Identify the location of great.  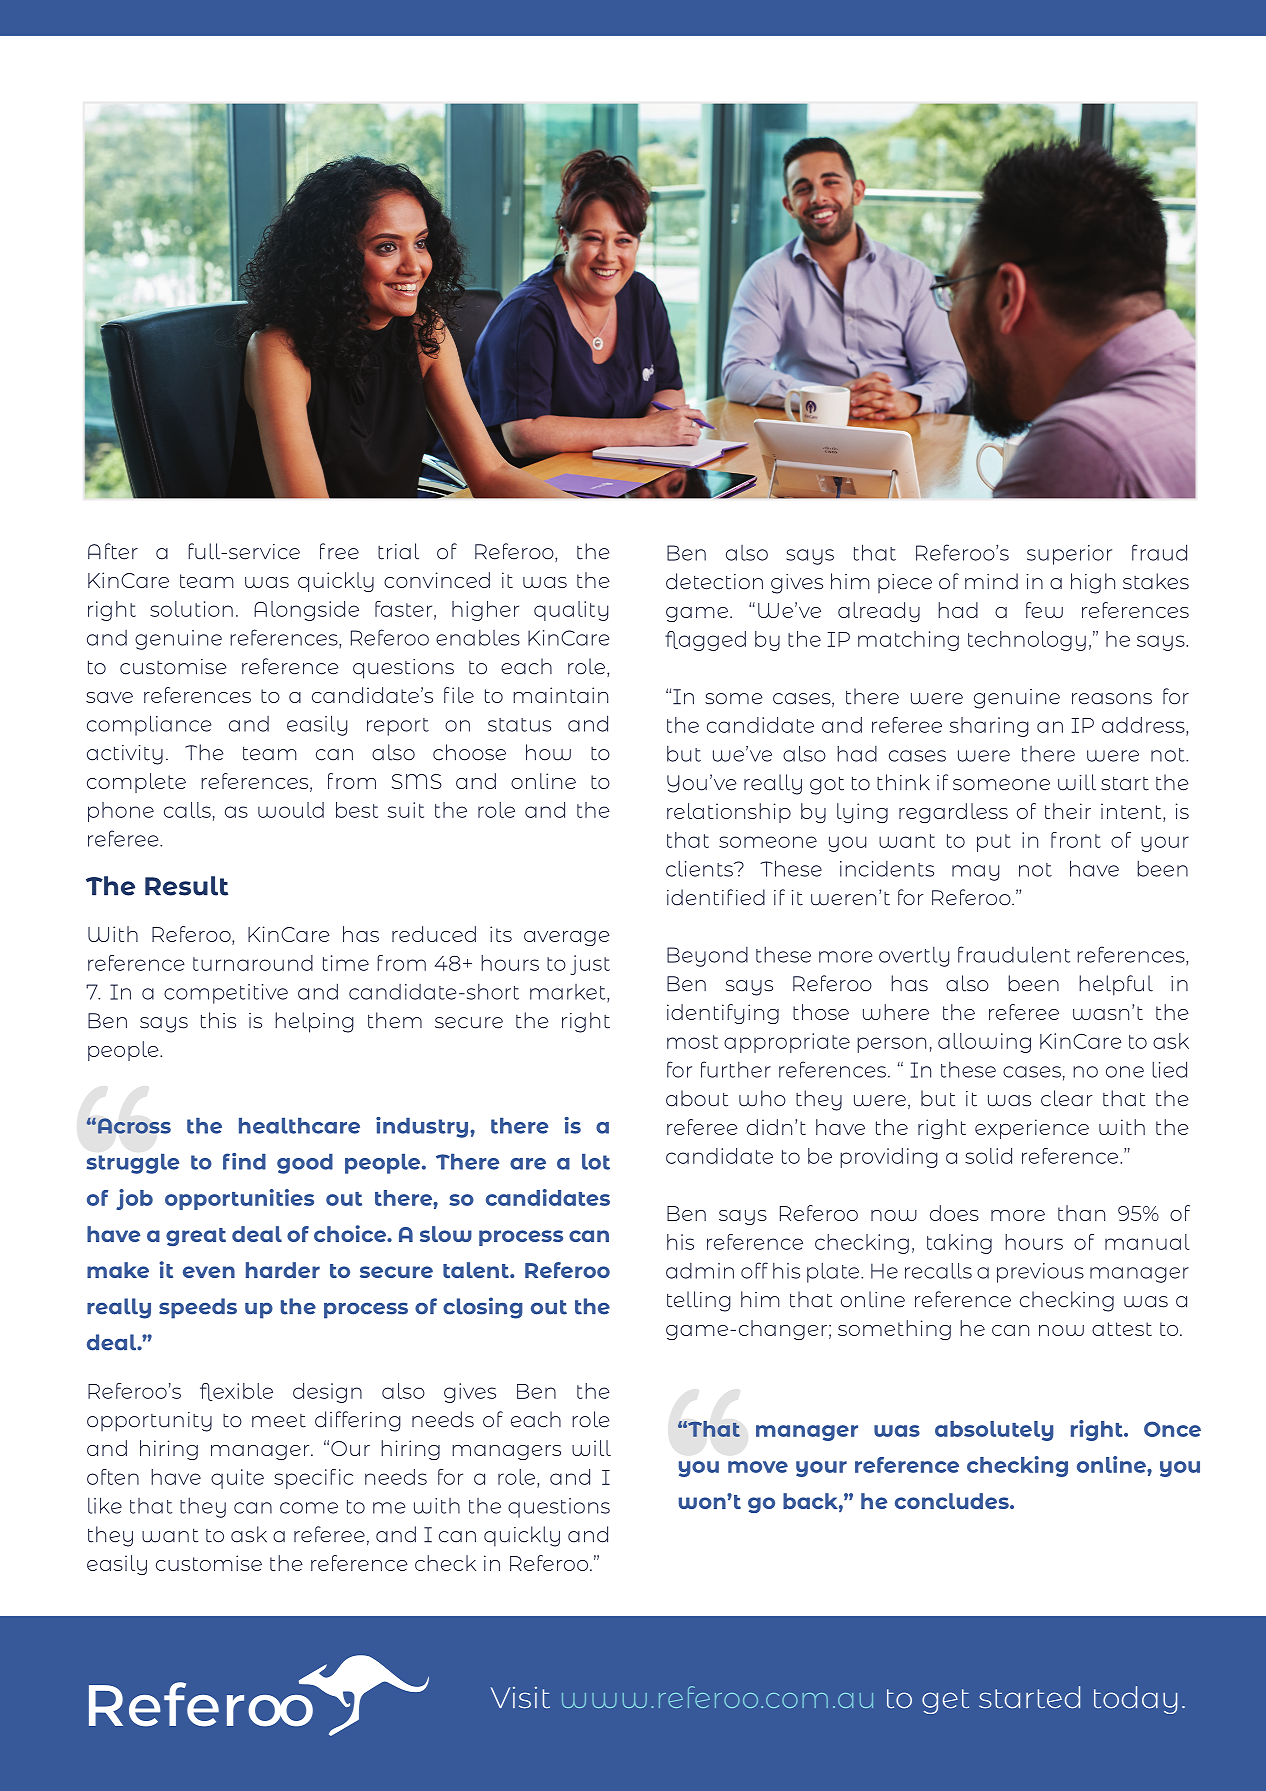
(196, 1237).
